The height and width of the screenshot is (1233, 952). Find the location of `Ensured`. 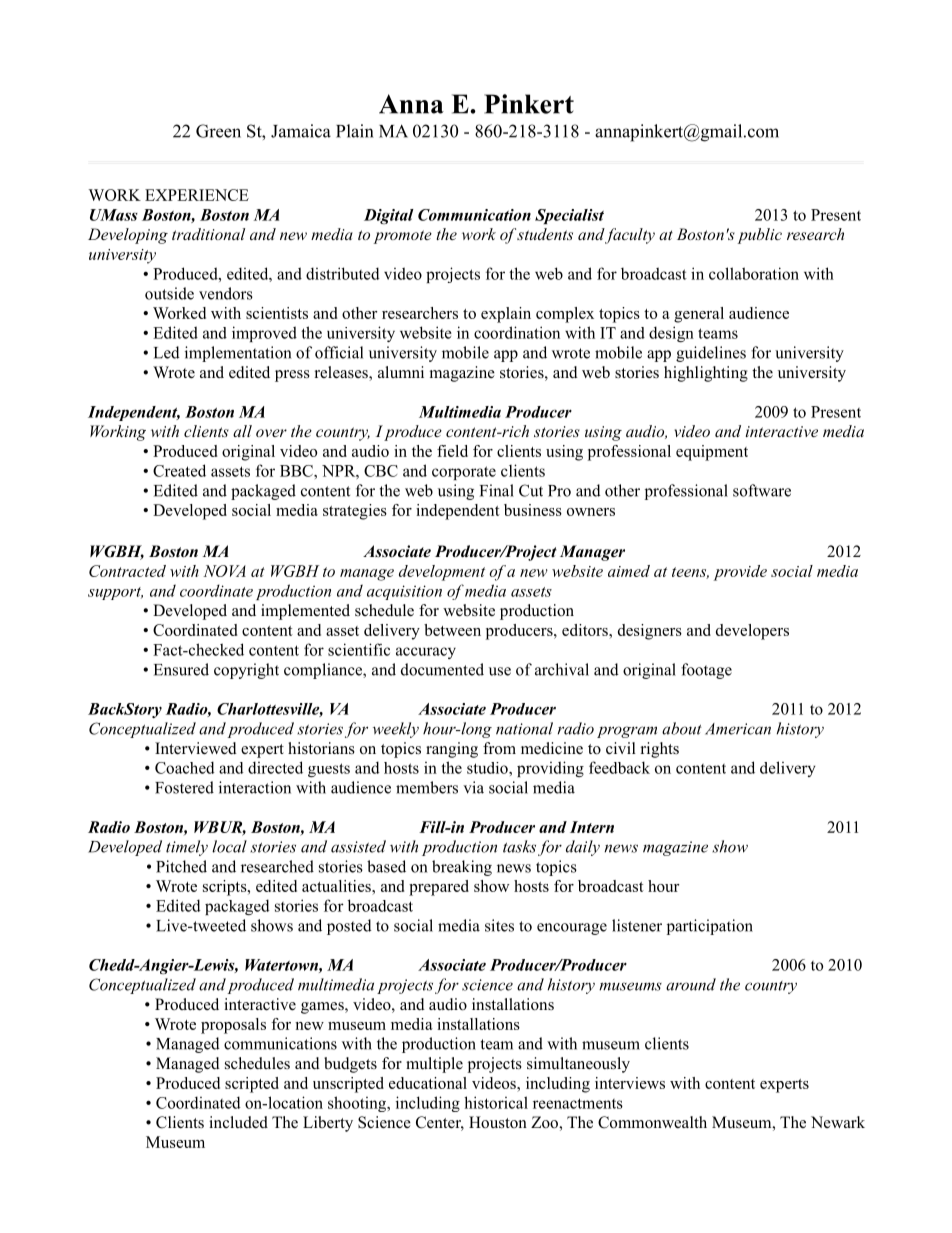

Ensured is located at coordinates (181, 669).
